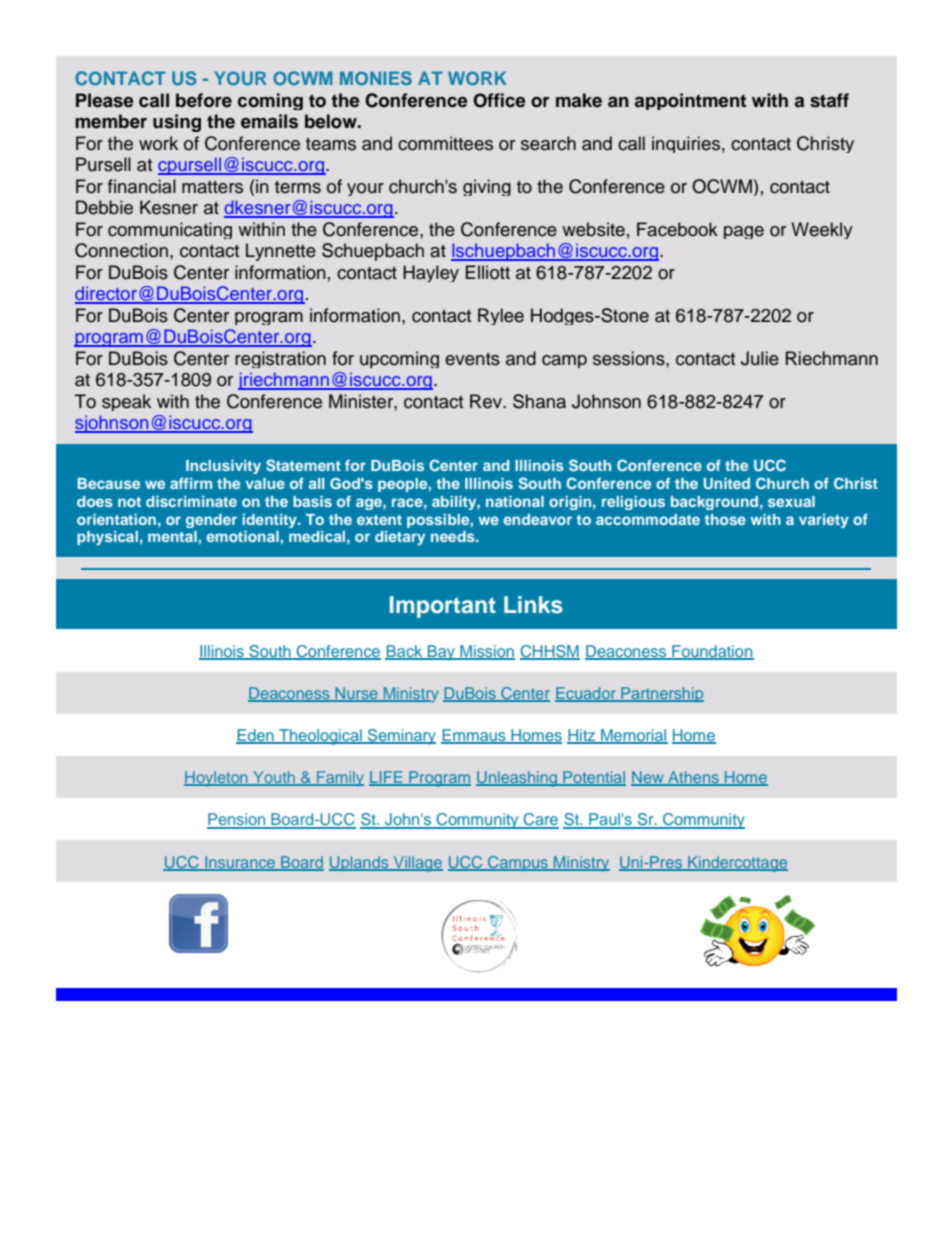 This screenshot has height=1233, width=952. What do you see at coordinates (204, 100) in the screenshot?
I see `before` at bounding box center [204, 100].
